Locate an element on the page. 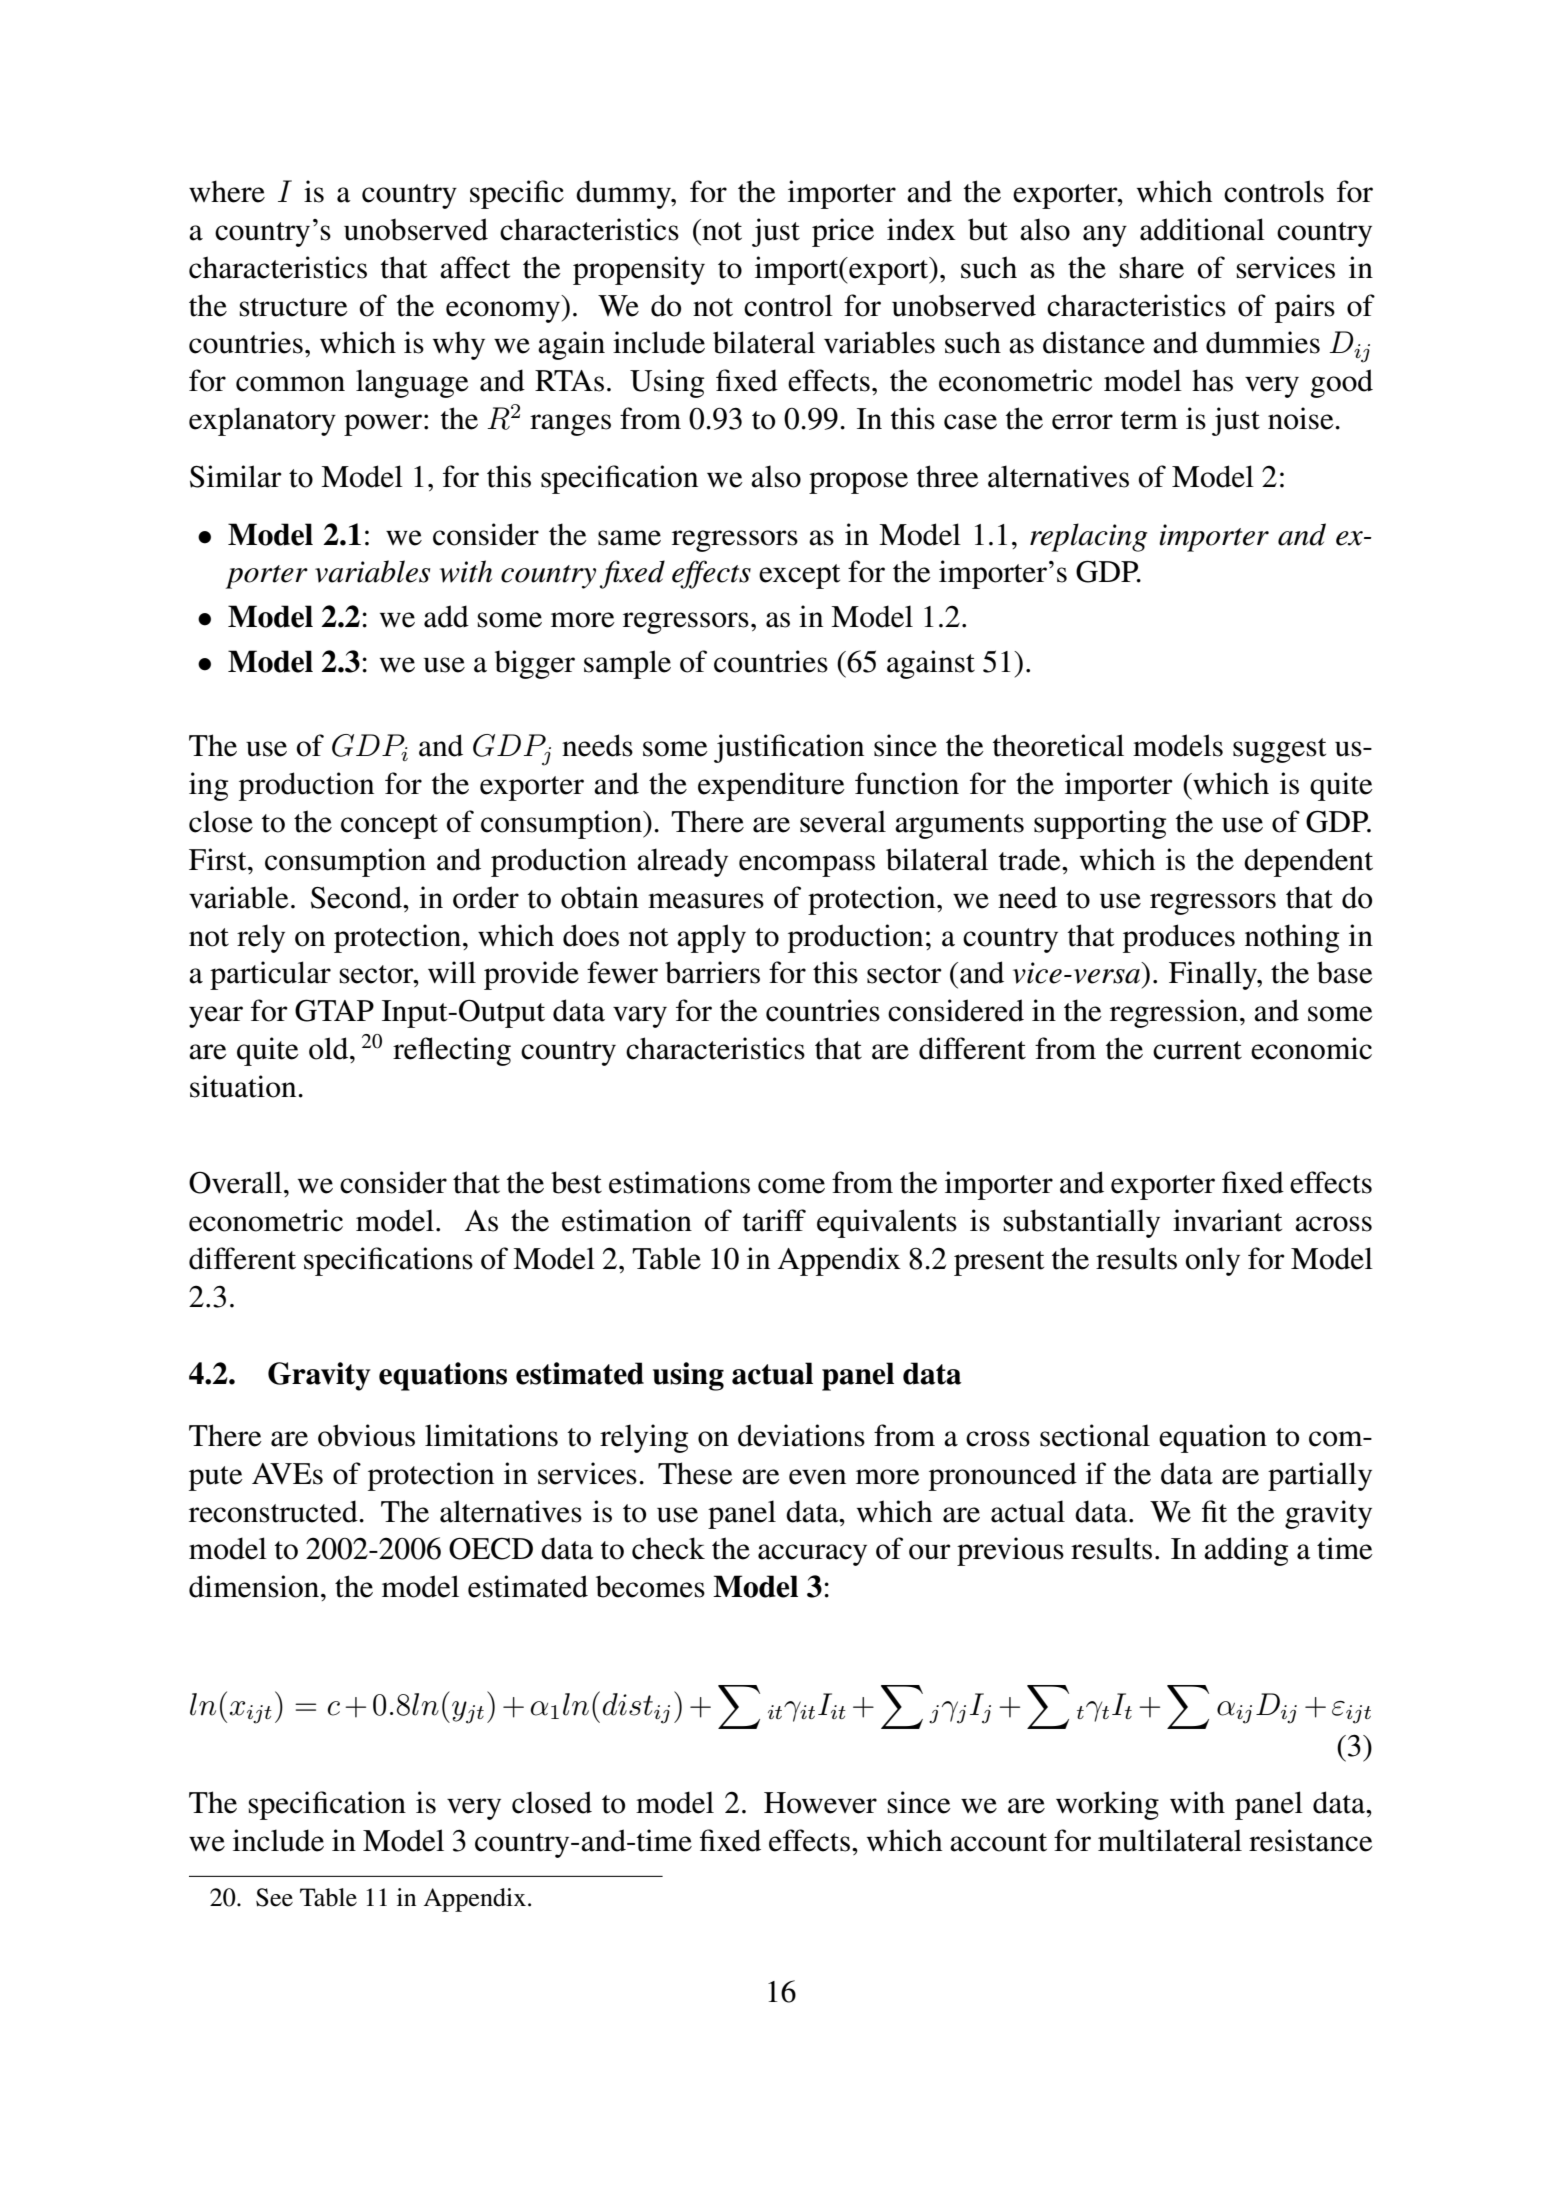 Image resolution: width=1562 pixels, height=2210 pixels. suggest is located at coordinates (1279, 750).
